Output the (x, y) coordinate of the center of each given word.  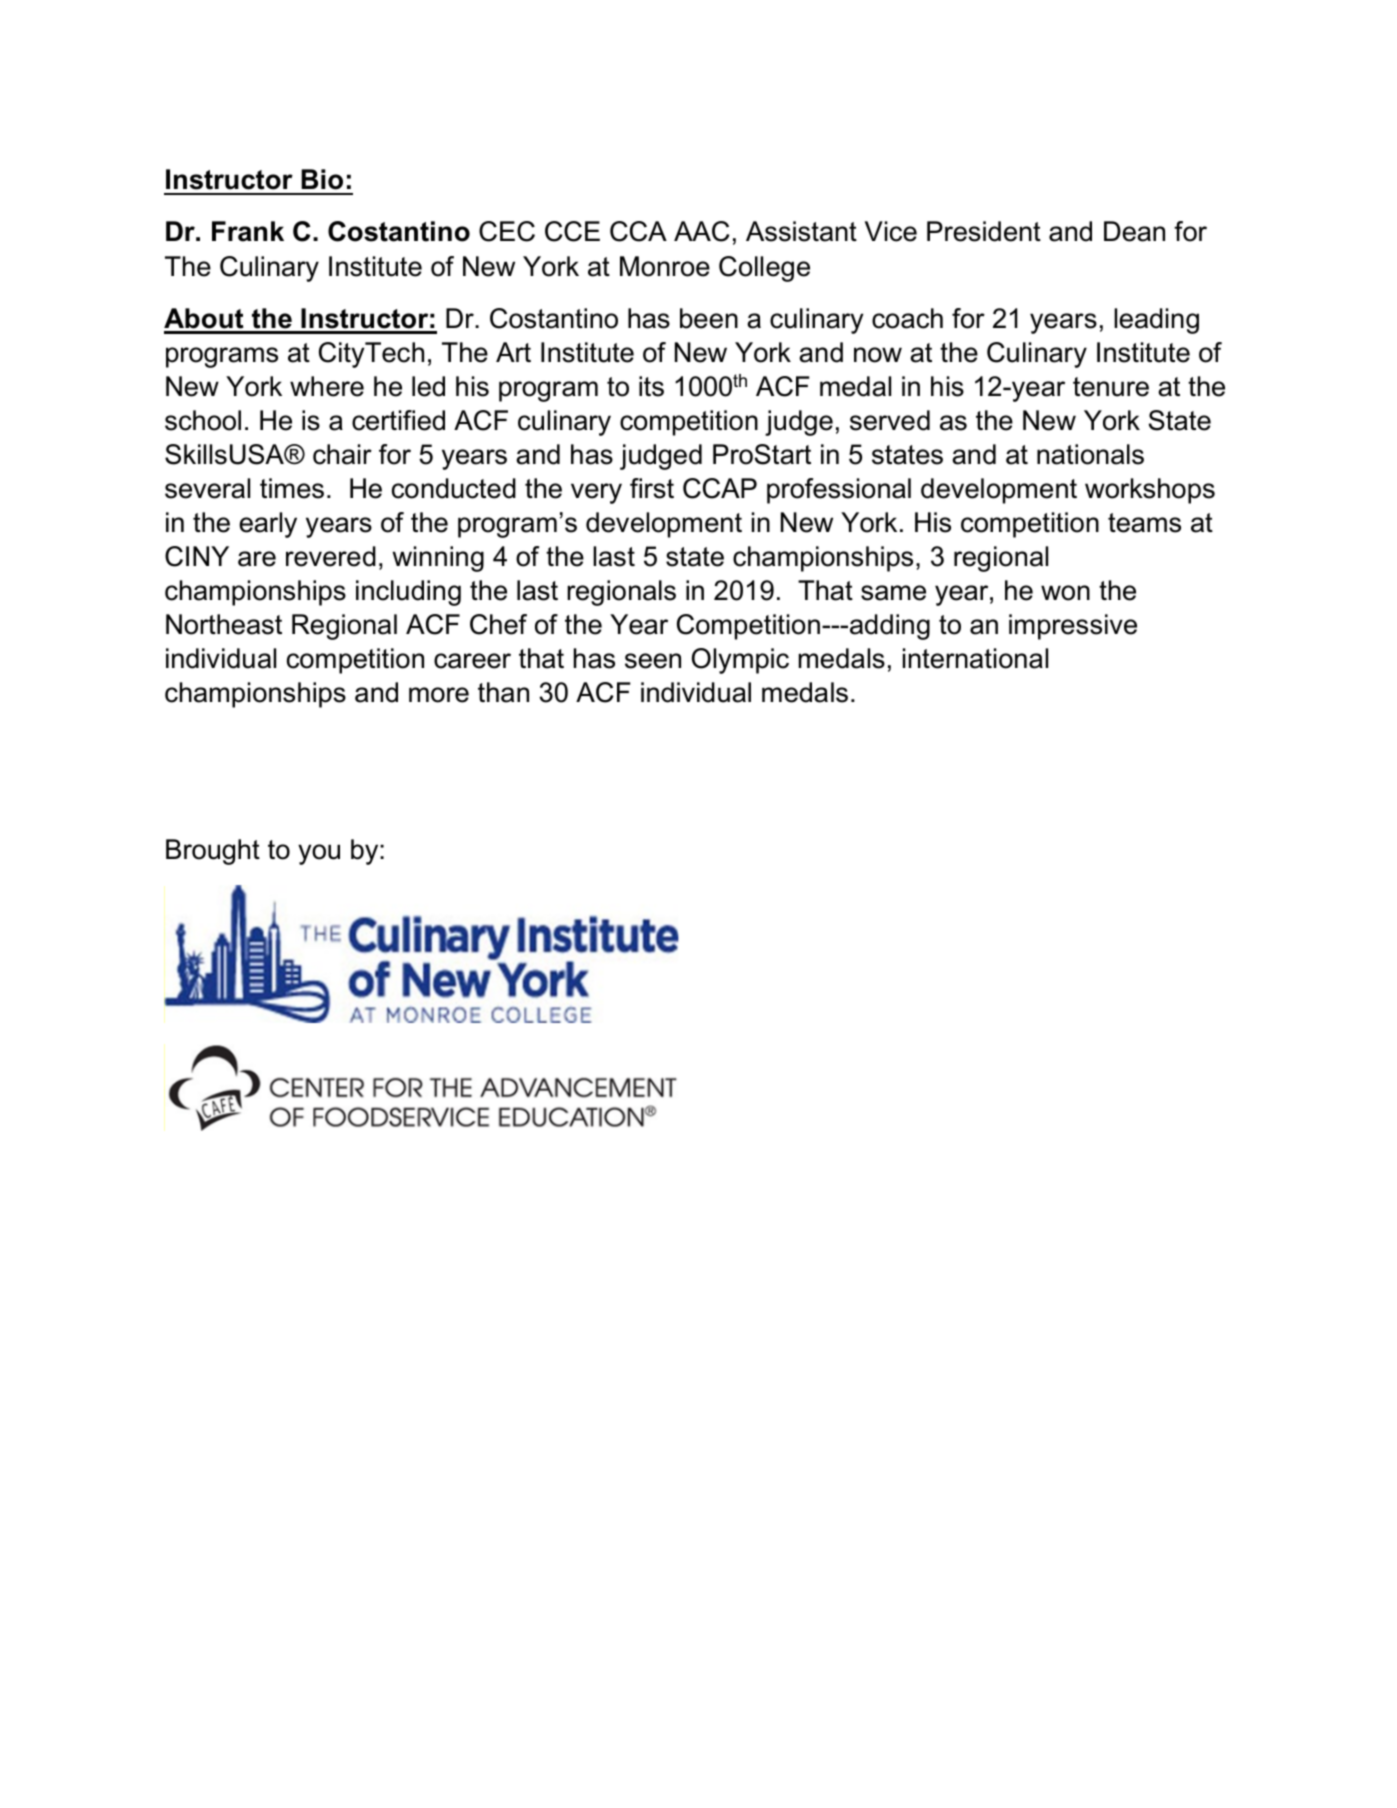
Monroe (665, 266)
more (439, 695)
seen (653, 661)
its (651, 386)
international (975, 658)
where (327, 386)
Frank (248, 231)
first (652, 488)
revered (331, 556)
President (984, 231)
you (319, 854)
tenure (1111, 387)
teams (1144, 523)
